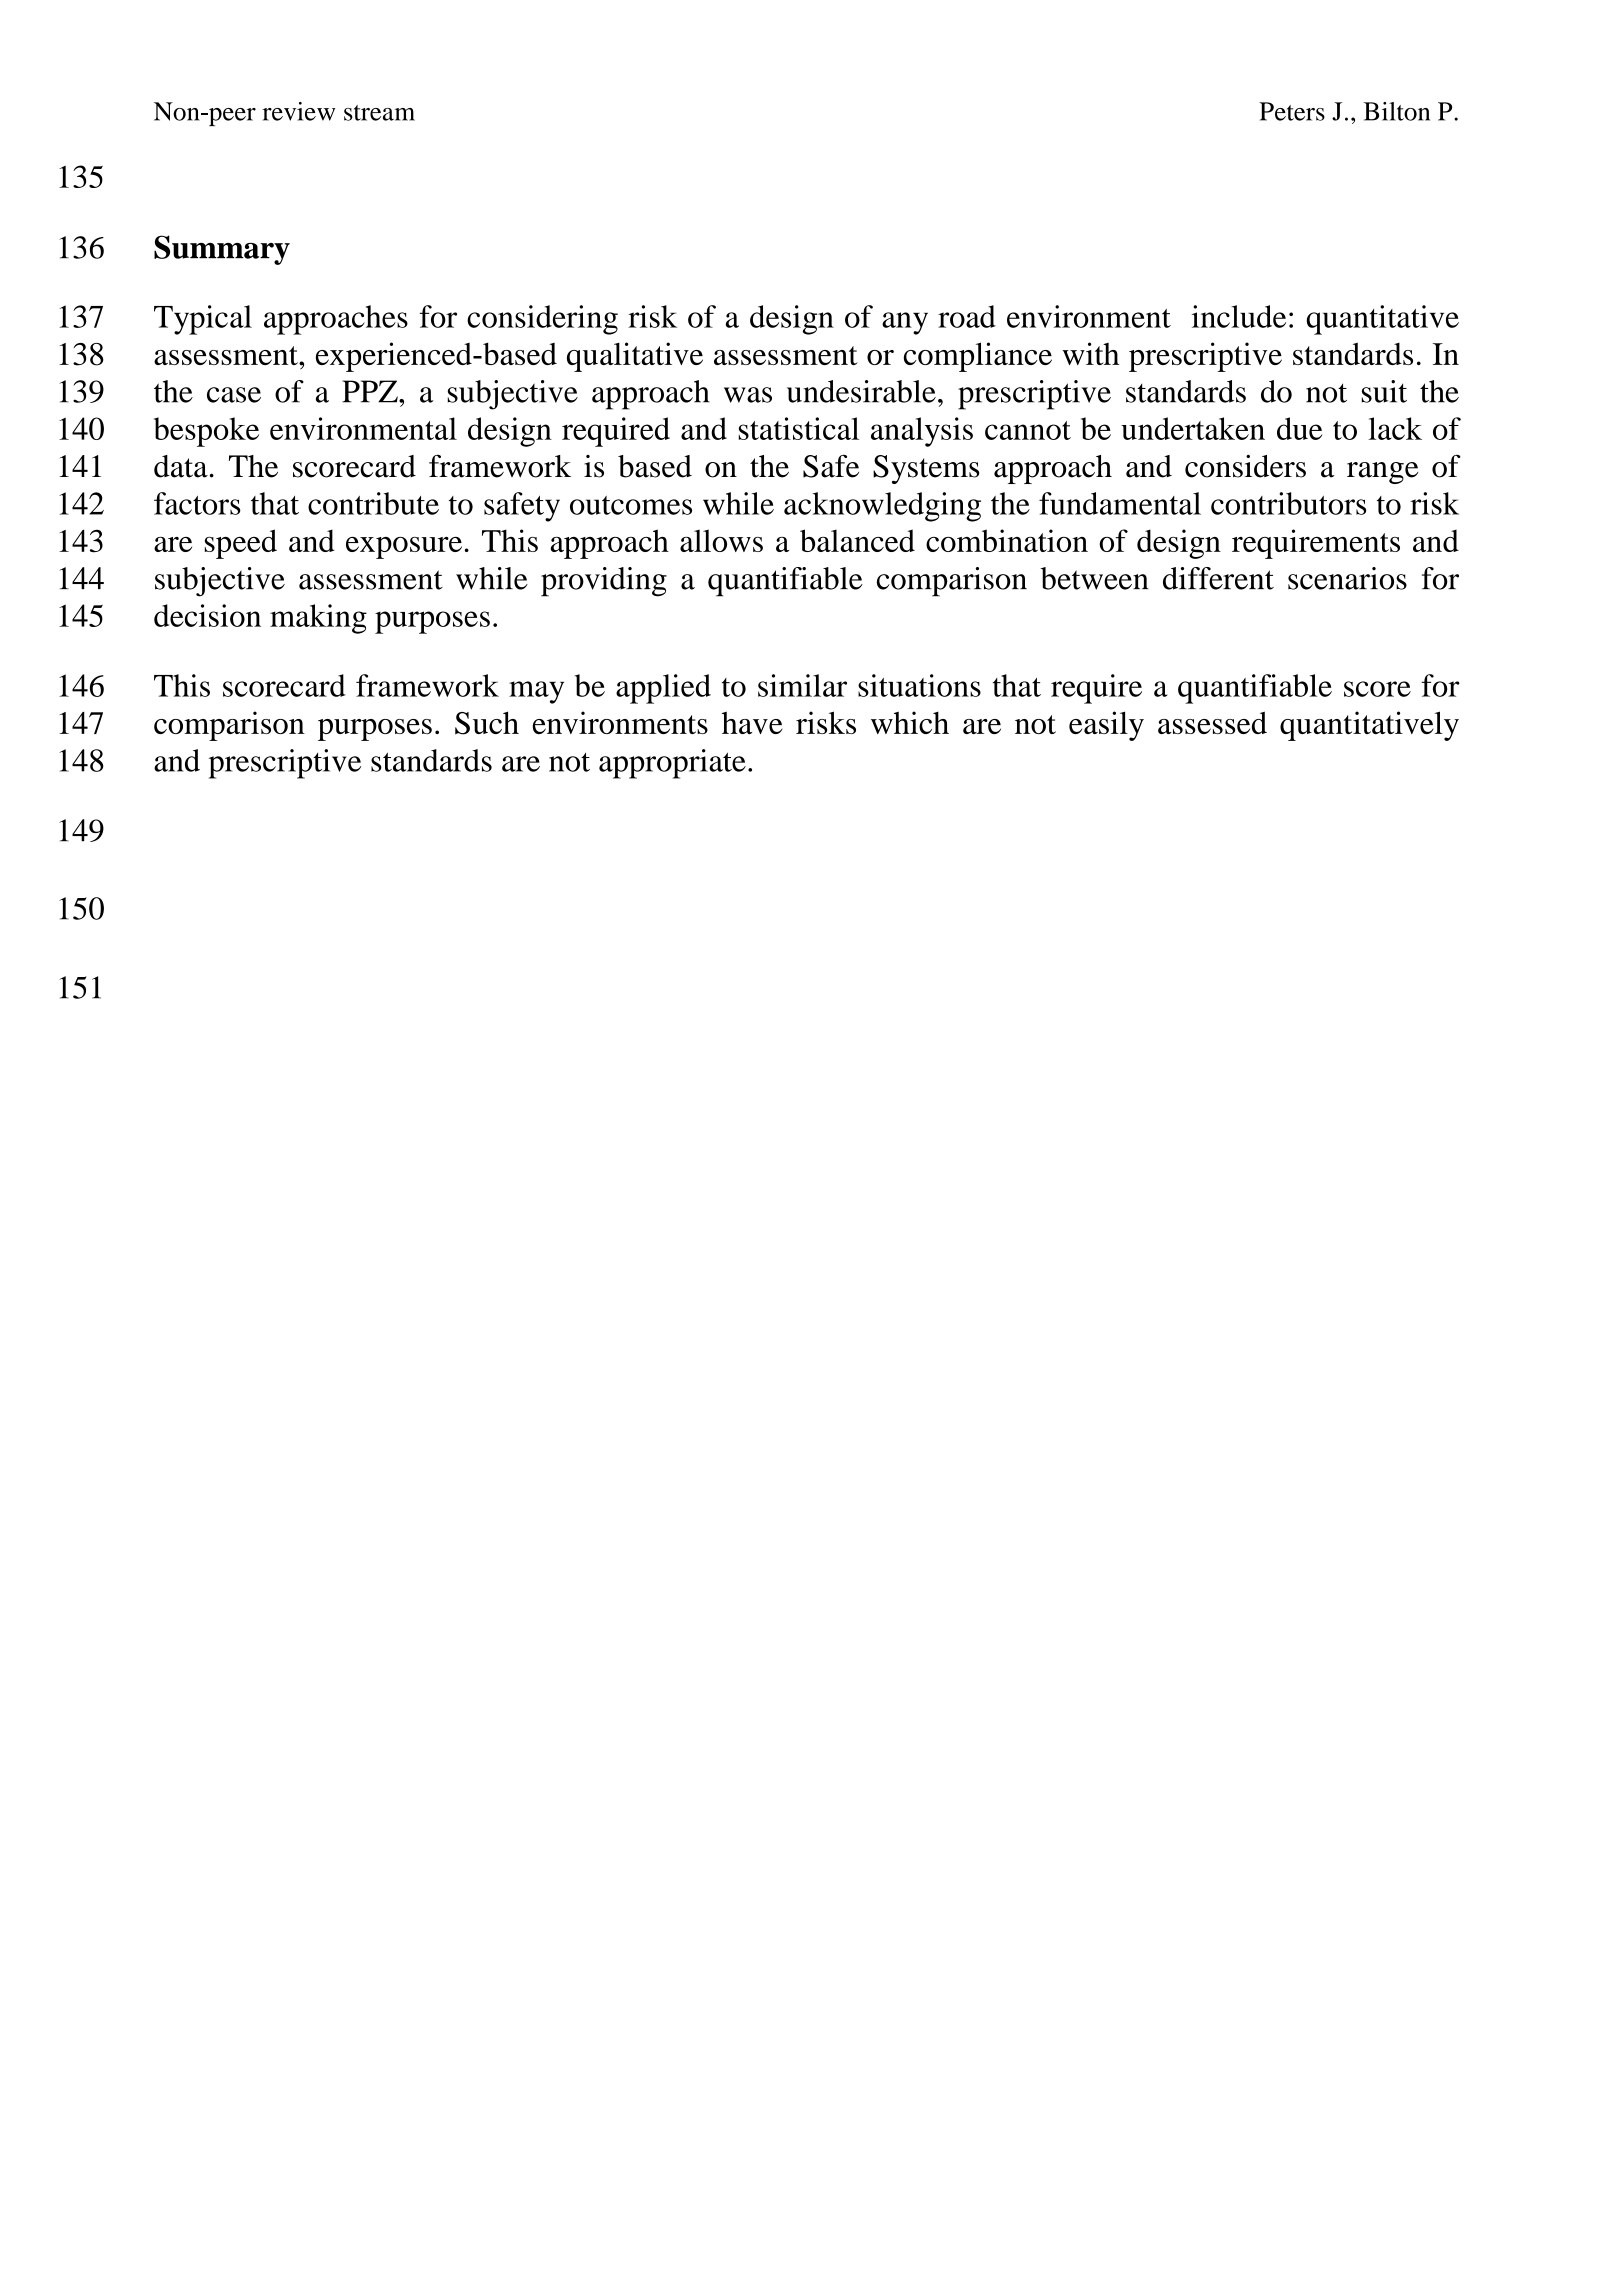 This screenshot has height=2281, width=1613. I want to click on include, so click(1239, 316).
